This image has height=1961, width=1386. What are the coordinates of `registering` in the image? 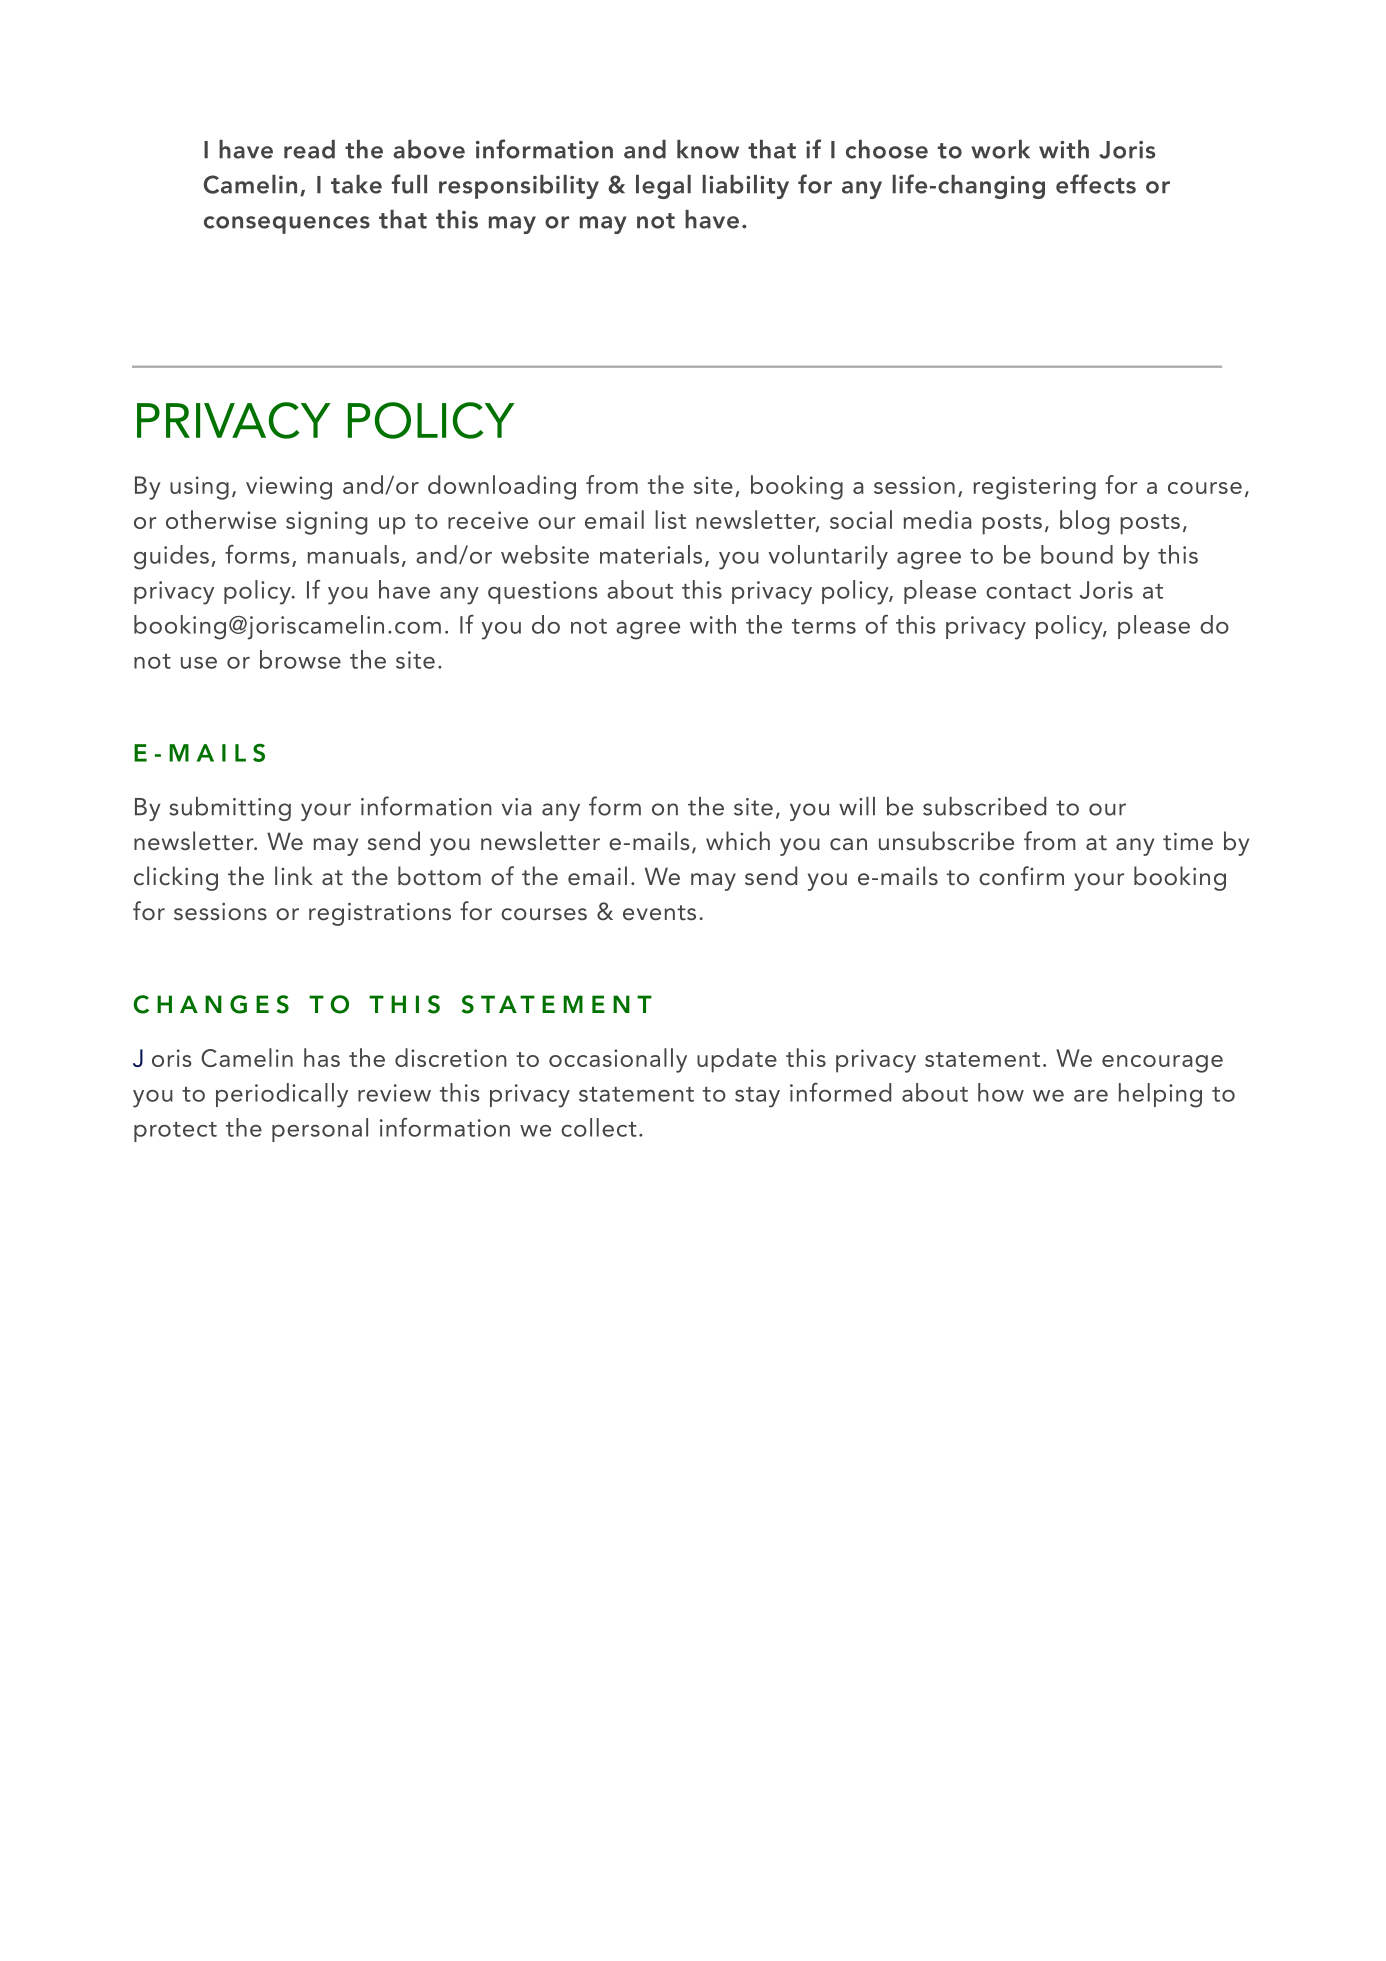 It's located at (1035, 488).
